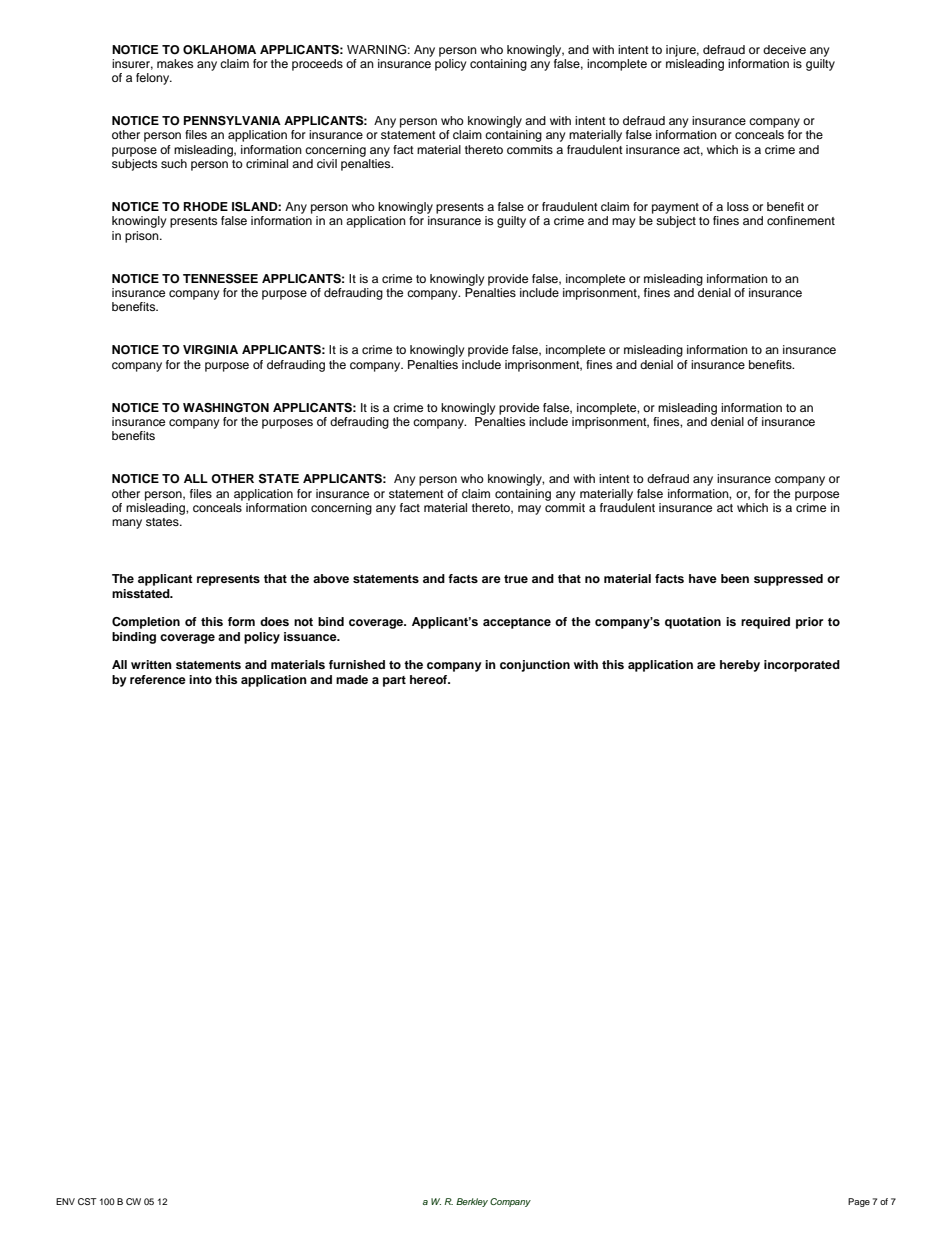  Describe the element at coordinates (784, 49) in the image. I see `deceive` at that location.
